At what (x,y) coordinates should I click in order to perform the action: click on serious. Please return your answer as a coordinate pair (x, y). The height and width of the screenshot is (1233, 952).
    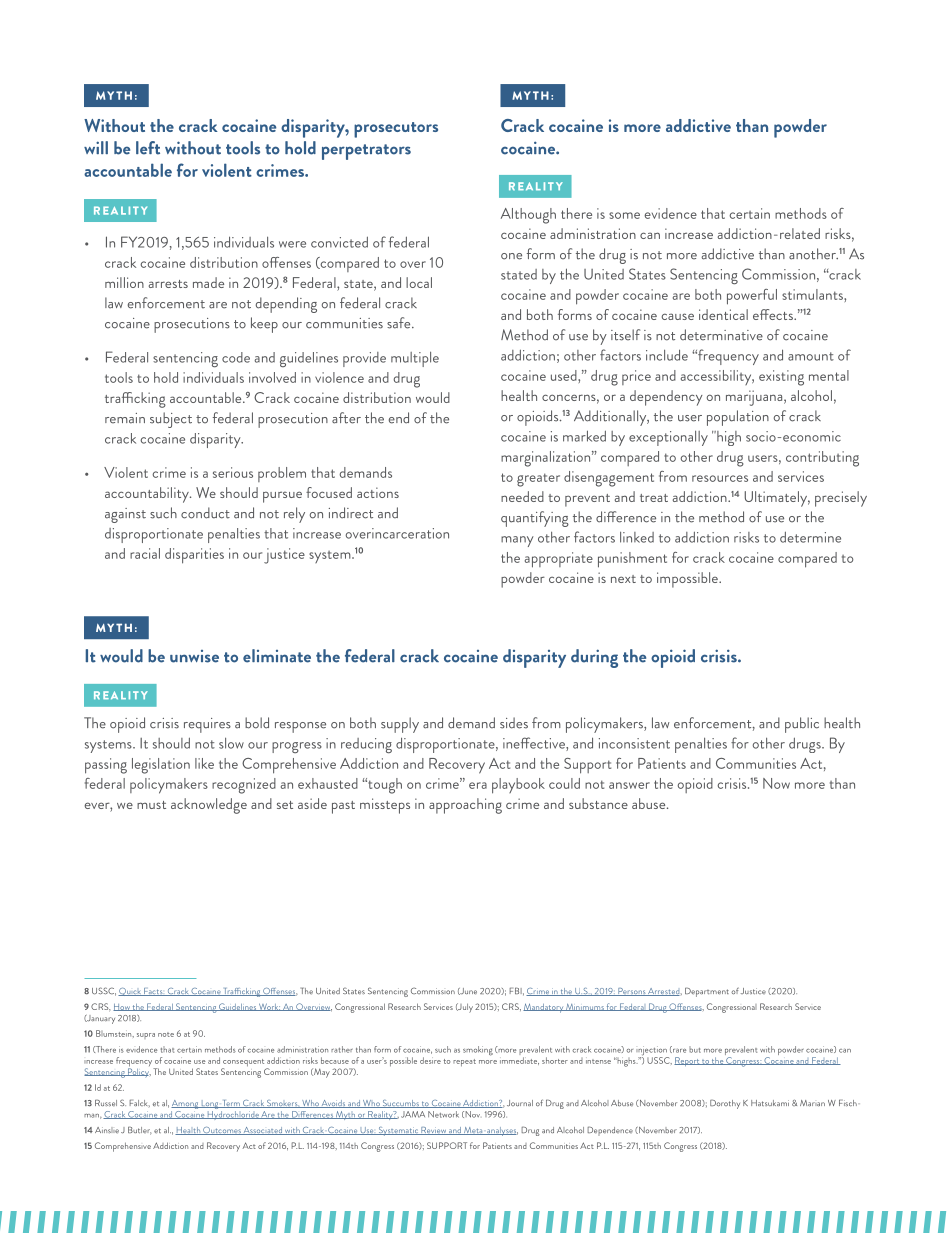
    Looking at the image, I should click on (233, 472).
